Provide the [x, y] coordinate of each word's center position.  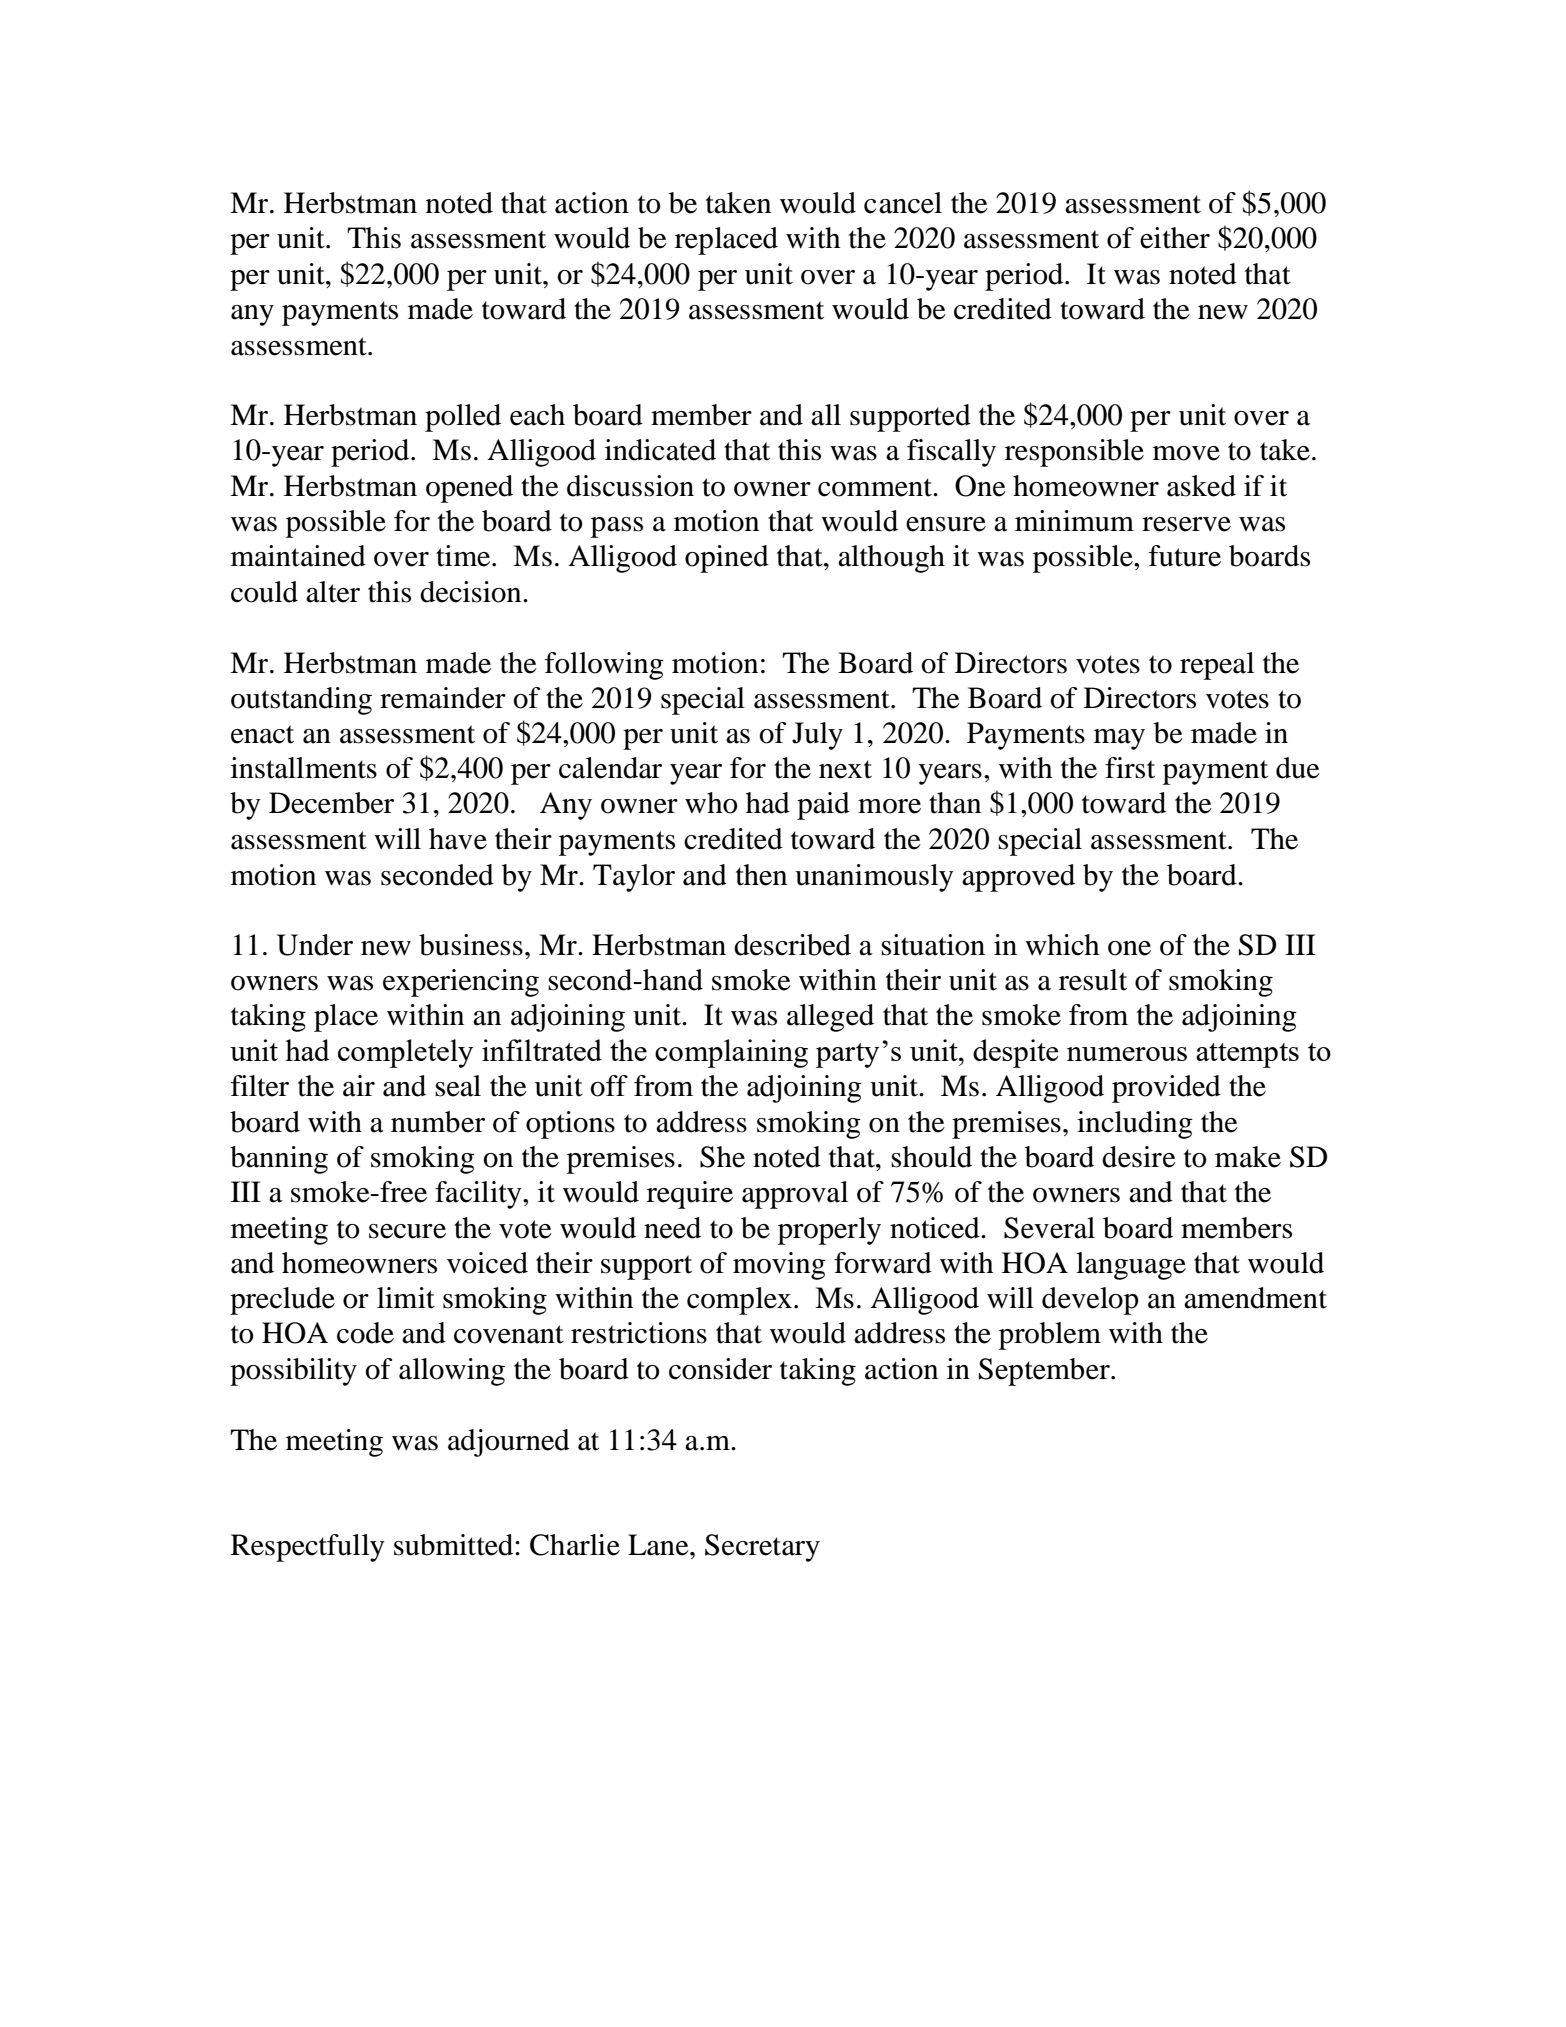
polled [463, 418]
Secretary [762, 1548]
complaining [731, 1053]
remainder [443, 698]
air [359, 1086]
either [1175, 238]
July [817, 736]
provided [1166, 1089]
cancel [903, 203]
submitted [455, 1545]
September [1045, 1372]
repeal [1217, 666]
